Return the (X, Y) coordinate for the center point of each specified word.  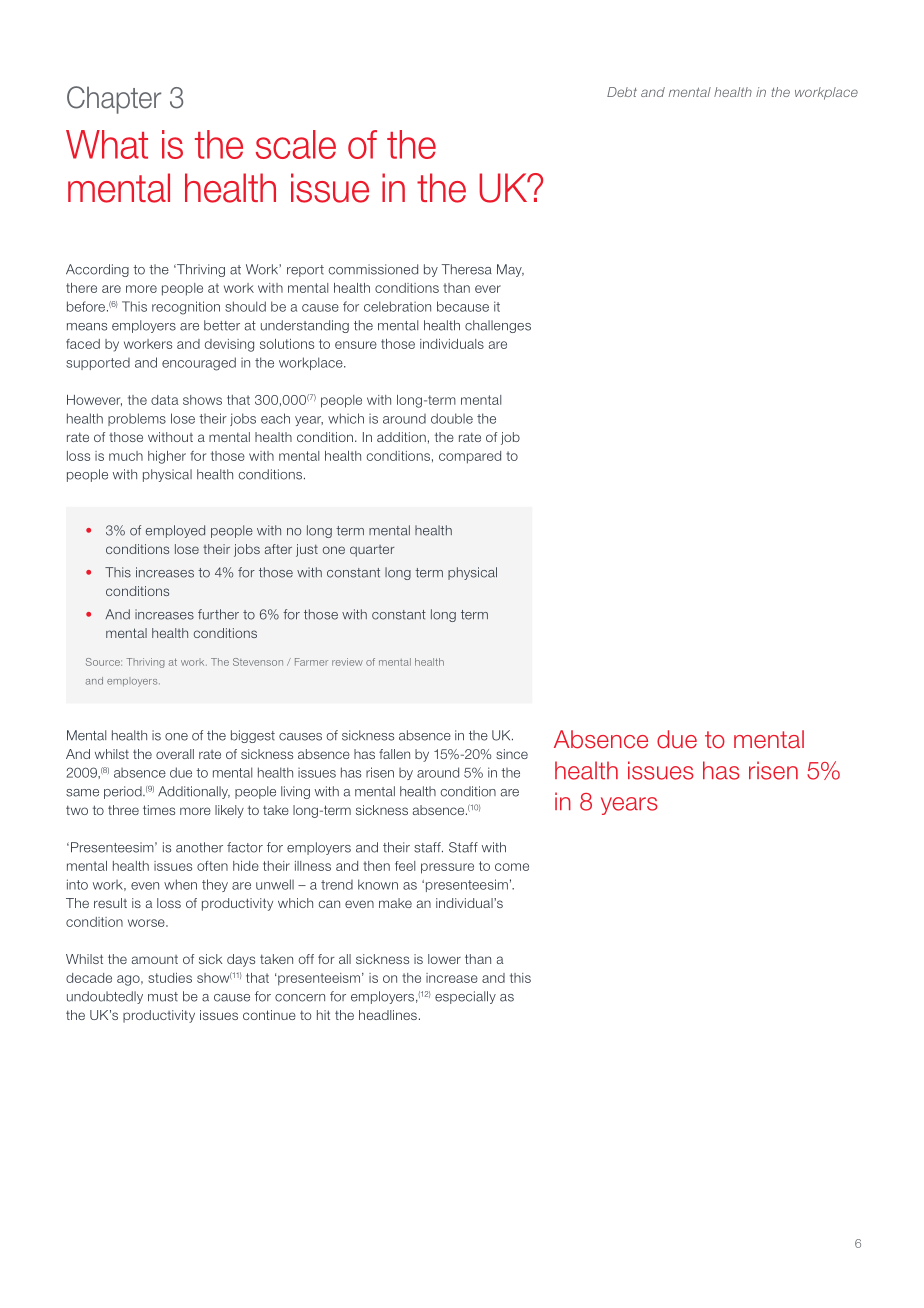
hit (323, 1015)
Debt (622, 92)
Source (104, 662)
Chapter (114, 100)
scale (296, 144)
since (512, 754)
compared (470, 457)
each (275, 418)
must (163, 997)
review (347, 662)
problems (137, 419)
